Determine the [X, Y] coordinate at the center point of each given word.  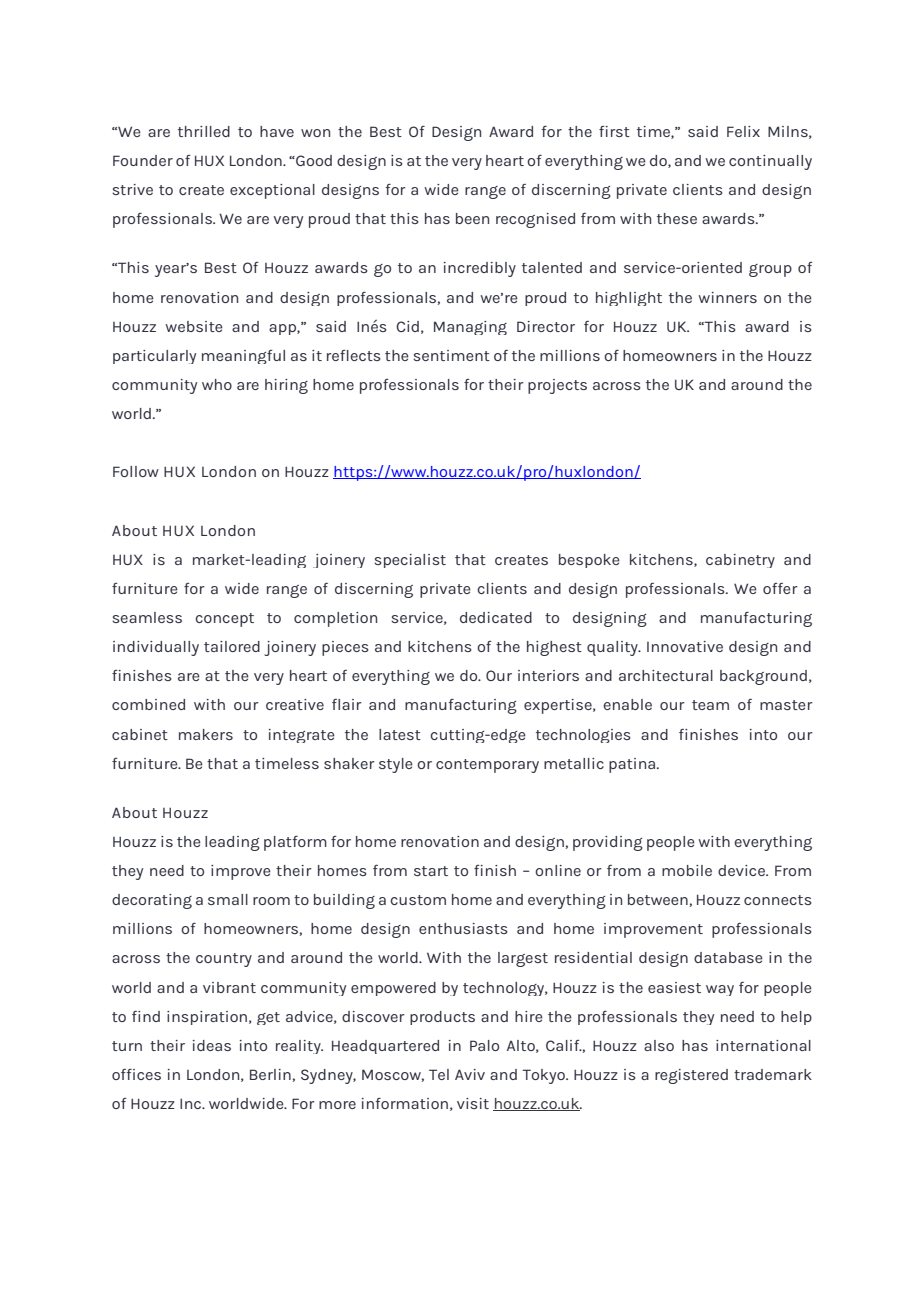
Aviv [470, 1074]
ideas [212, 1045]
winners [727, 297]
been [472, 218]
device [742, 870]
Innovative [685, 646]
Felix [743, 131]
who [217, 384]
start [431, 871]
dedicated [496, 617]
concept [224, 620]
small [228, 899]
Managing [470, 328]
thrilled [204, 131]
